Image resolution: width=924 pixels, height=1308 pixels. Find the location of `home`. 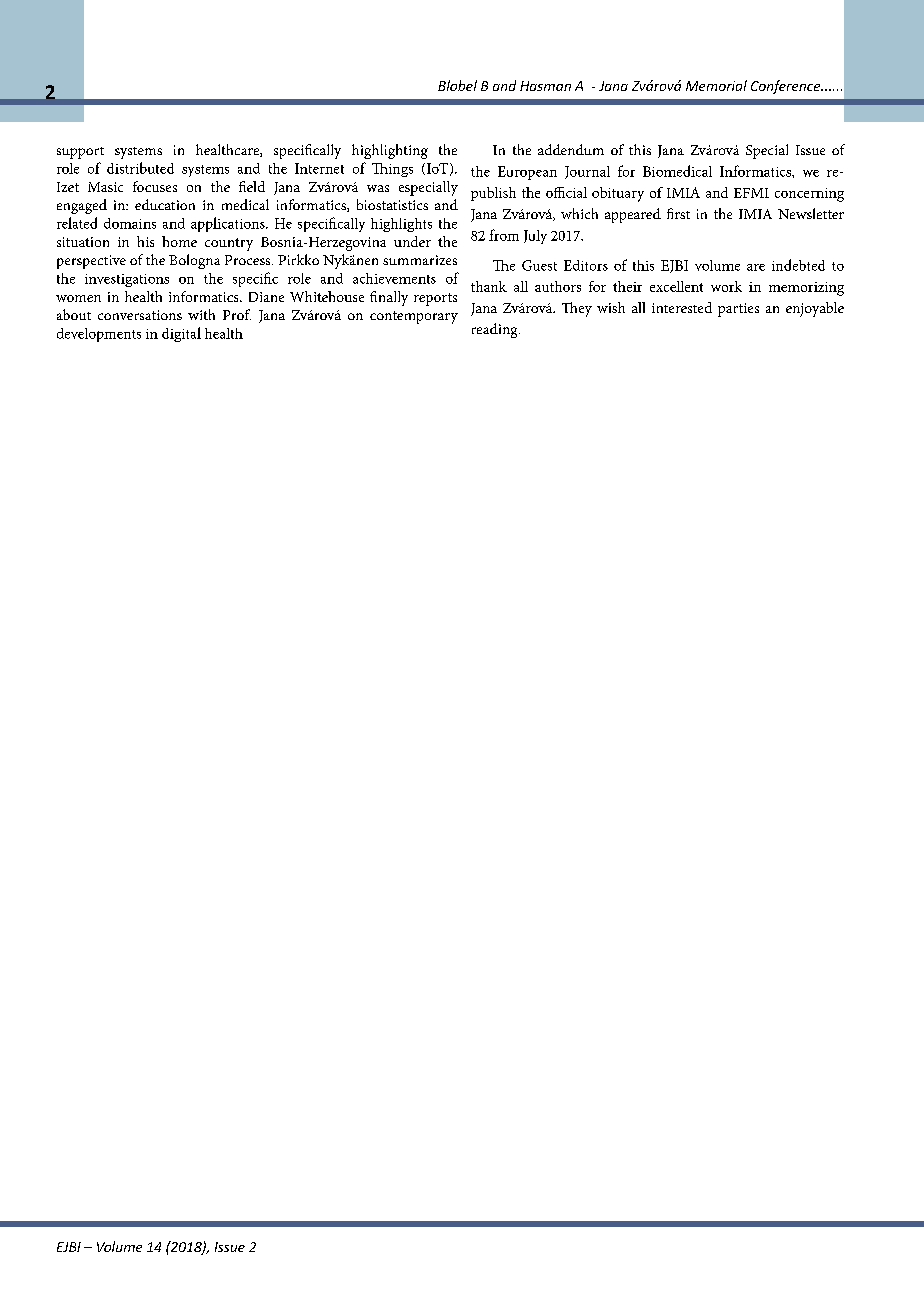

home is located at coordinates (179, 241).
